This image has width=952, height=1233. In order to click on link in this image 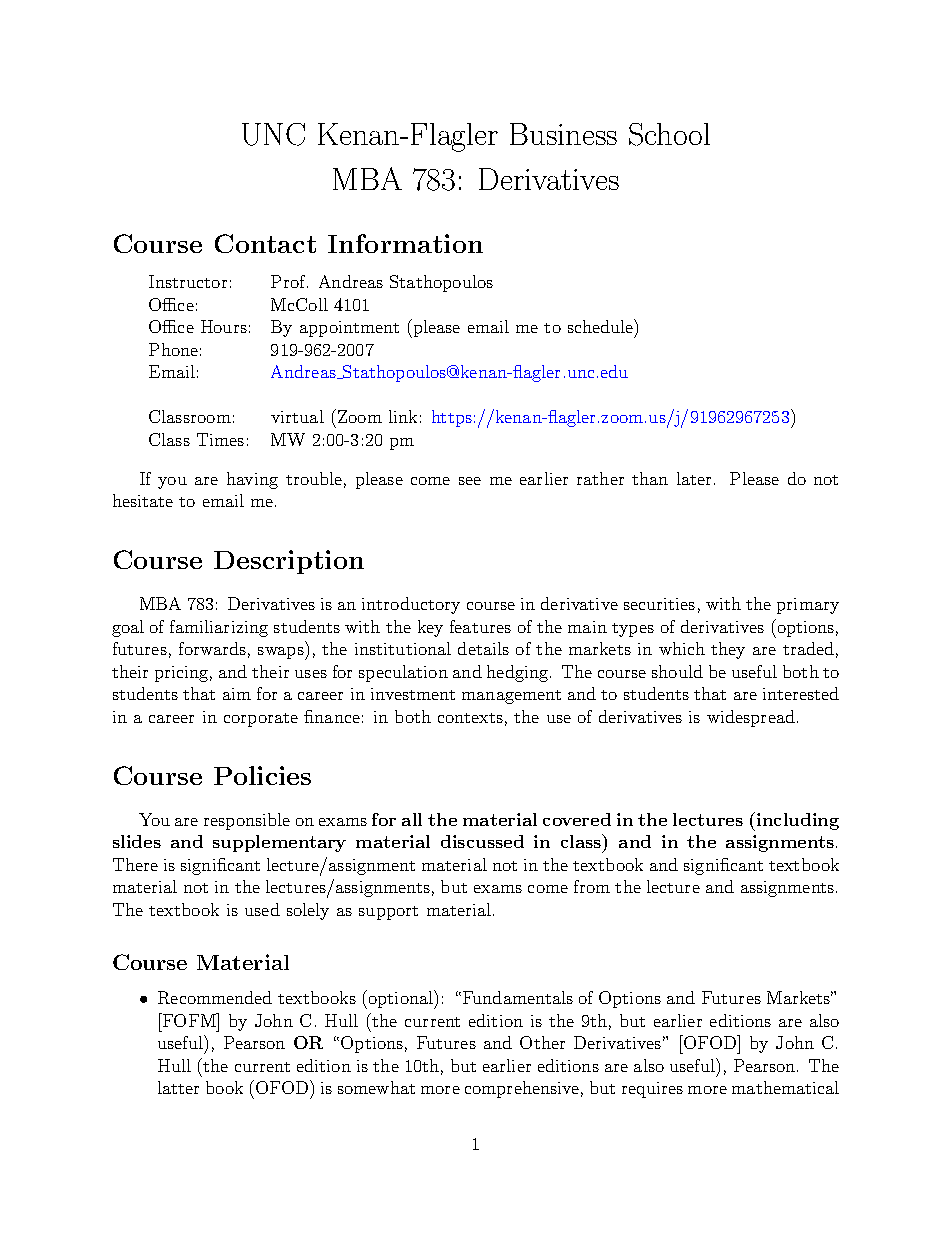, I will do `click(403, 416)`.
